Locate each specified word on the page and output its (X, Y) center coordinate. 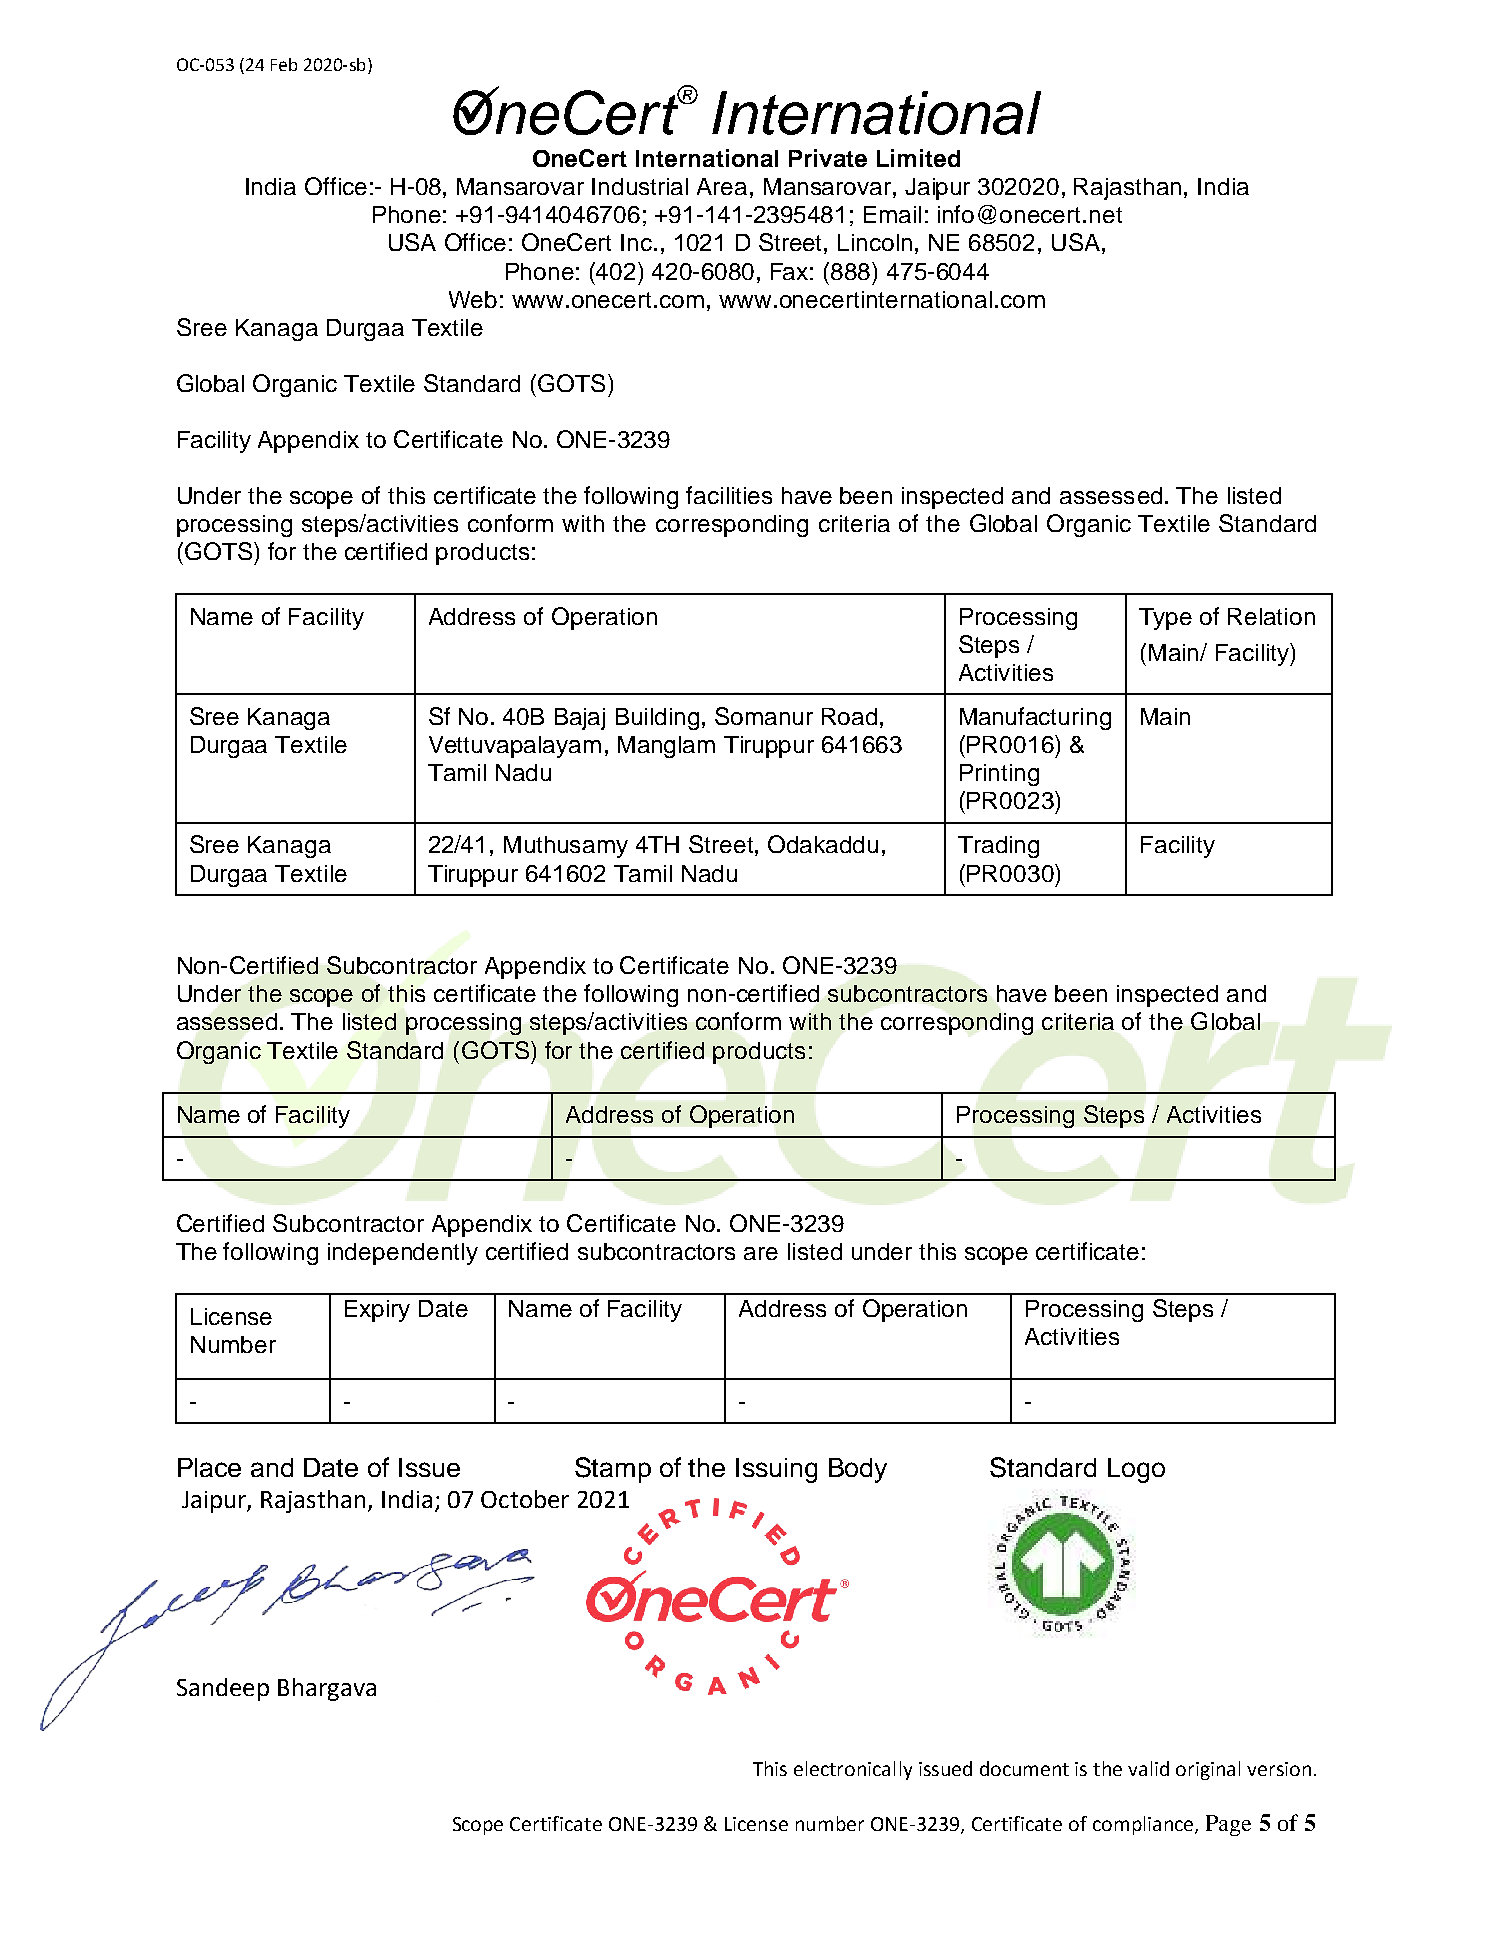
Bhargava (327, 1689)
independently (403, 1254)
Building (657, 719)
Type (1165, 619)
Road (849, 716)
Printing (999, 775)
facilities (729, 495)
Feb (284, 64)
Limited (918, 158)
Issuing (776, 1470)
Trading (998, 847)
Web (473, 299)
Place (209, 1467)
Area (722, 186)
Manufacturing (1035, 718)
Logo (1136, 1470)
